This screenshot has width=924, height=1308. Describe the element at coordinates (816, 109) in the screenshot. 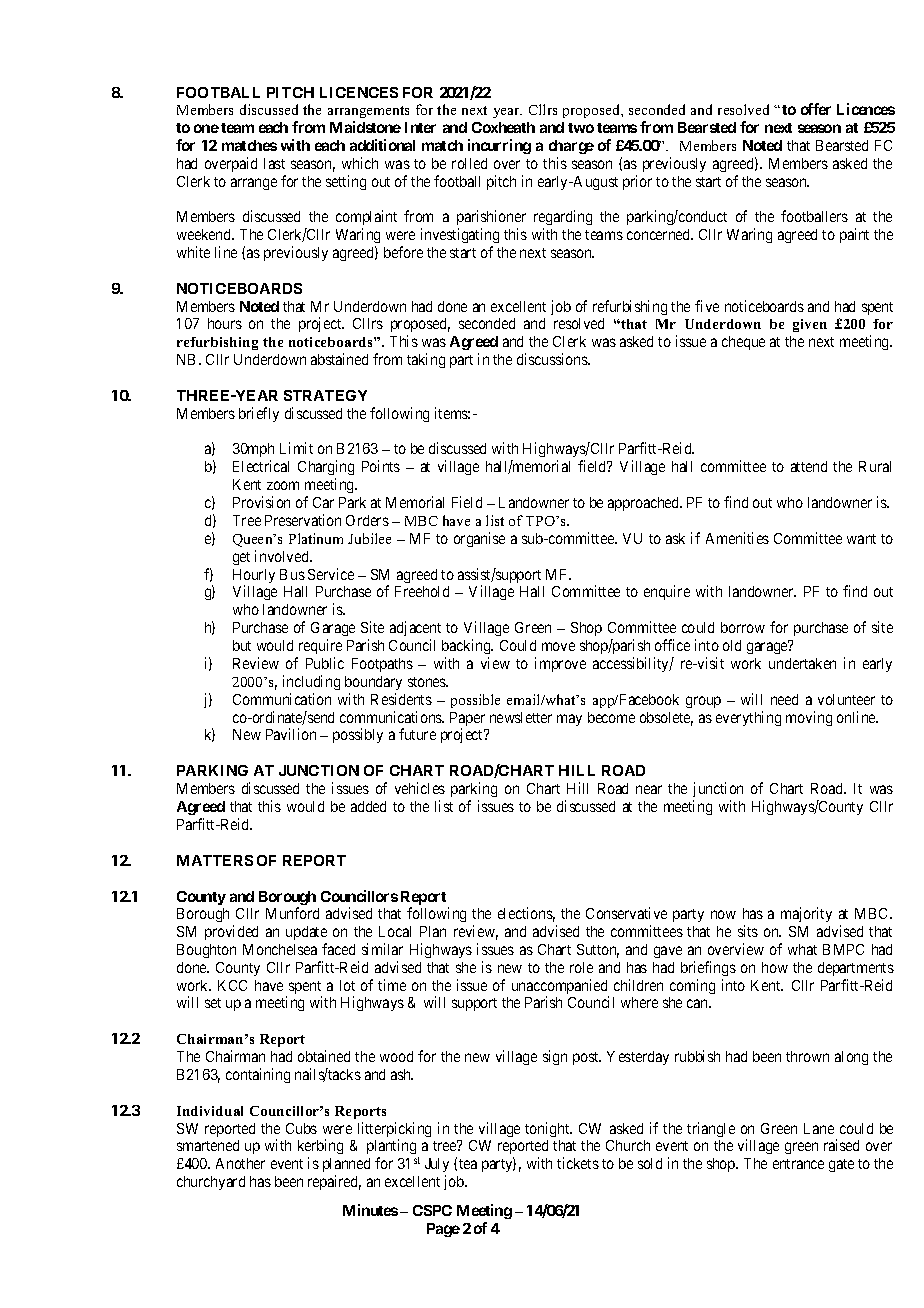

I see `offer` at that location.
